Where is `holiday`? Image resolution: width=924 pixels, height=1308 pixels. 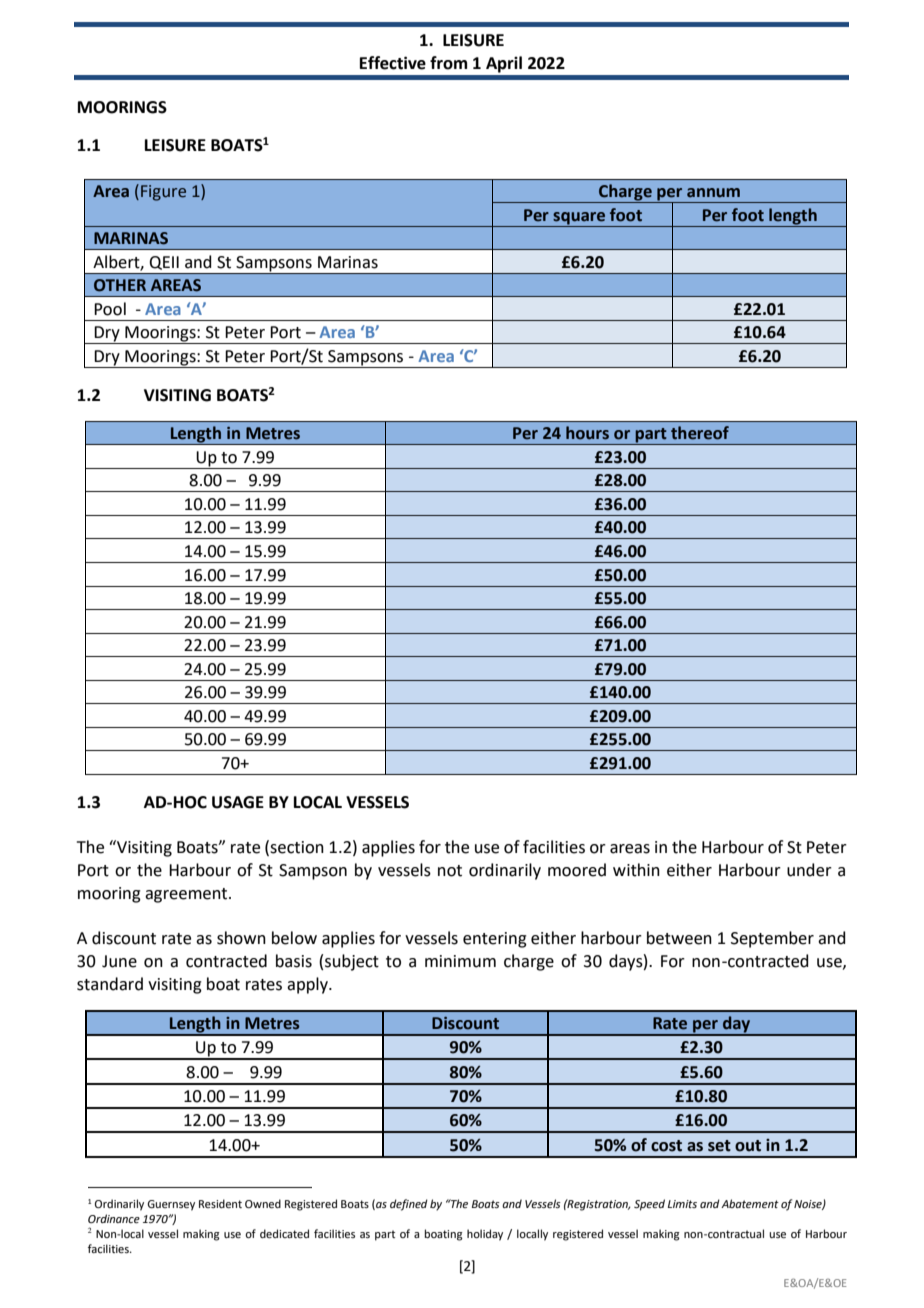 holiday is located at coordinates (485, 1235).
